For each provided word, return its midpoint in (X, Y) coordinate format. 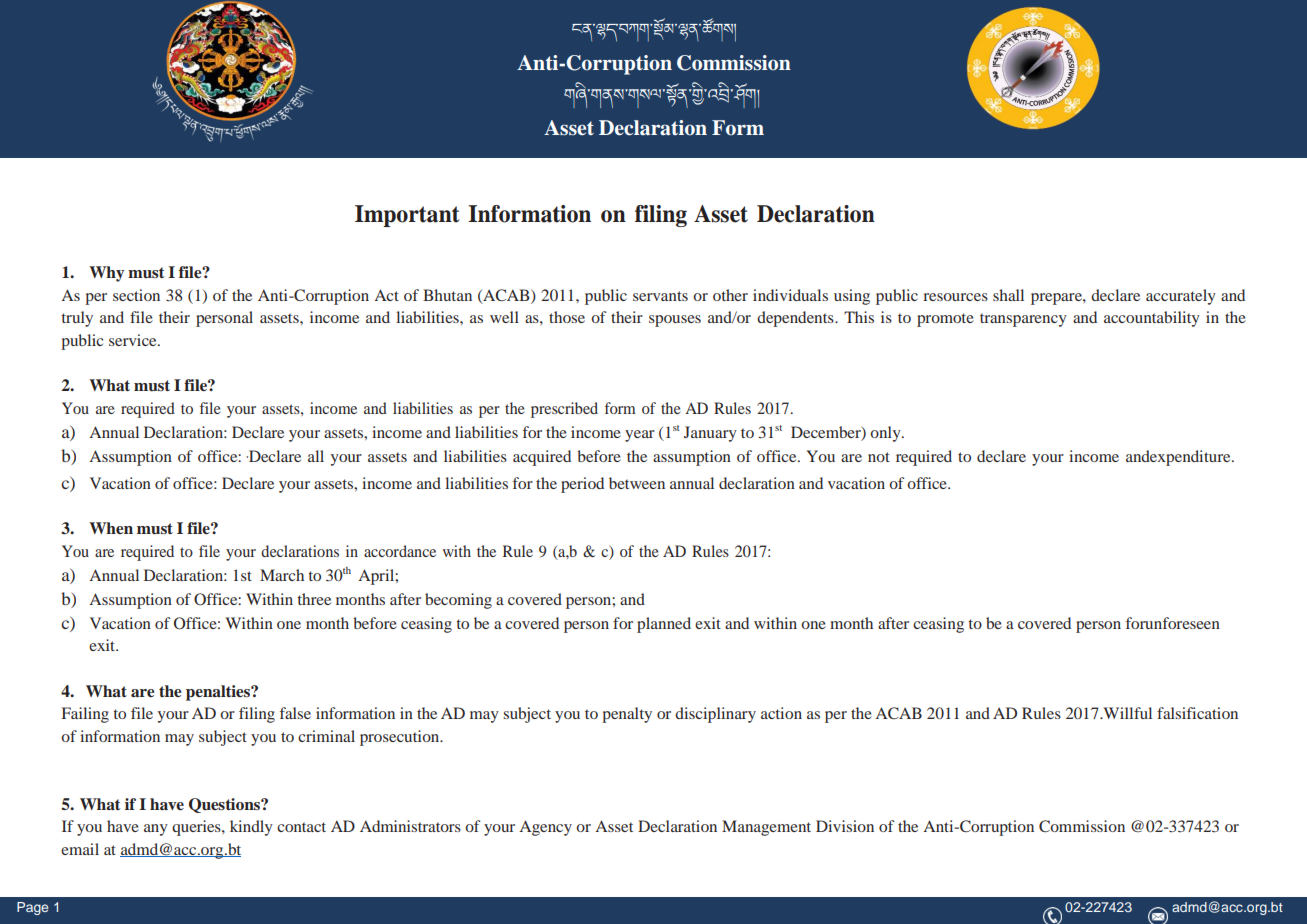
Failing (85, 715)
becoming (458, 601)
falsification (1197, 713)
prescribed (564, 410)
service (134, 340)
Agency (545, 828)
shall (1008, 295)
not (879, 457)
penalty (627, 715)
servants (660, 296)
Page (32, 908)
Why (106, 274)
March (282, 575)
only (886, 434)
